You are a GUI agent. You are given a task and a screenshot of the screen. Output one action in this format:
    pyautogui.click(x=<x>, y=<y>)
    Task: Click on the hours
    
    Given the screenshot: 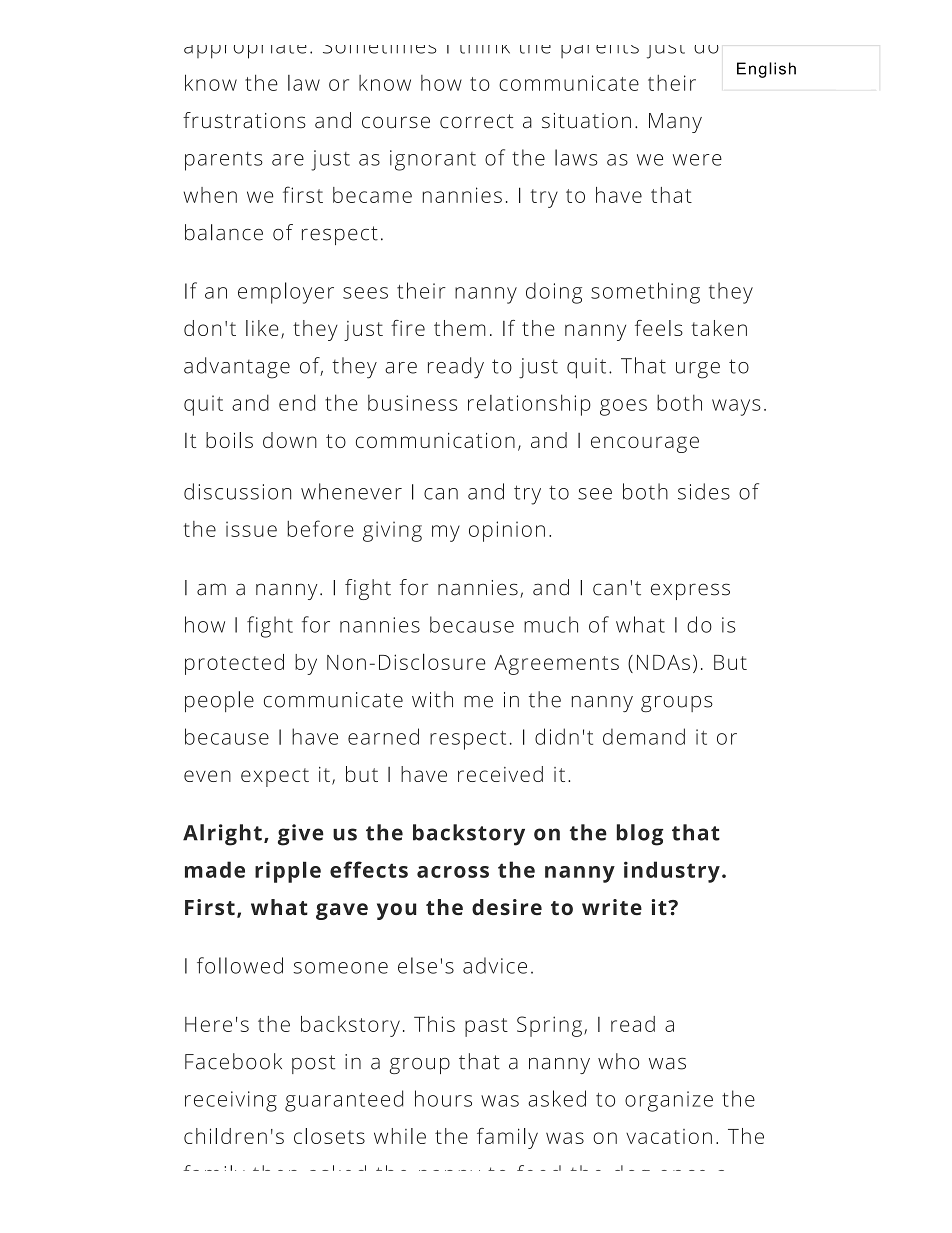 What is the action you would take?
    pyautogui.click(x=443, y=1098)
